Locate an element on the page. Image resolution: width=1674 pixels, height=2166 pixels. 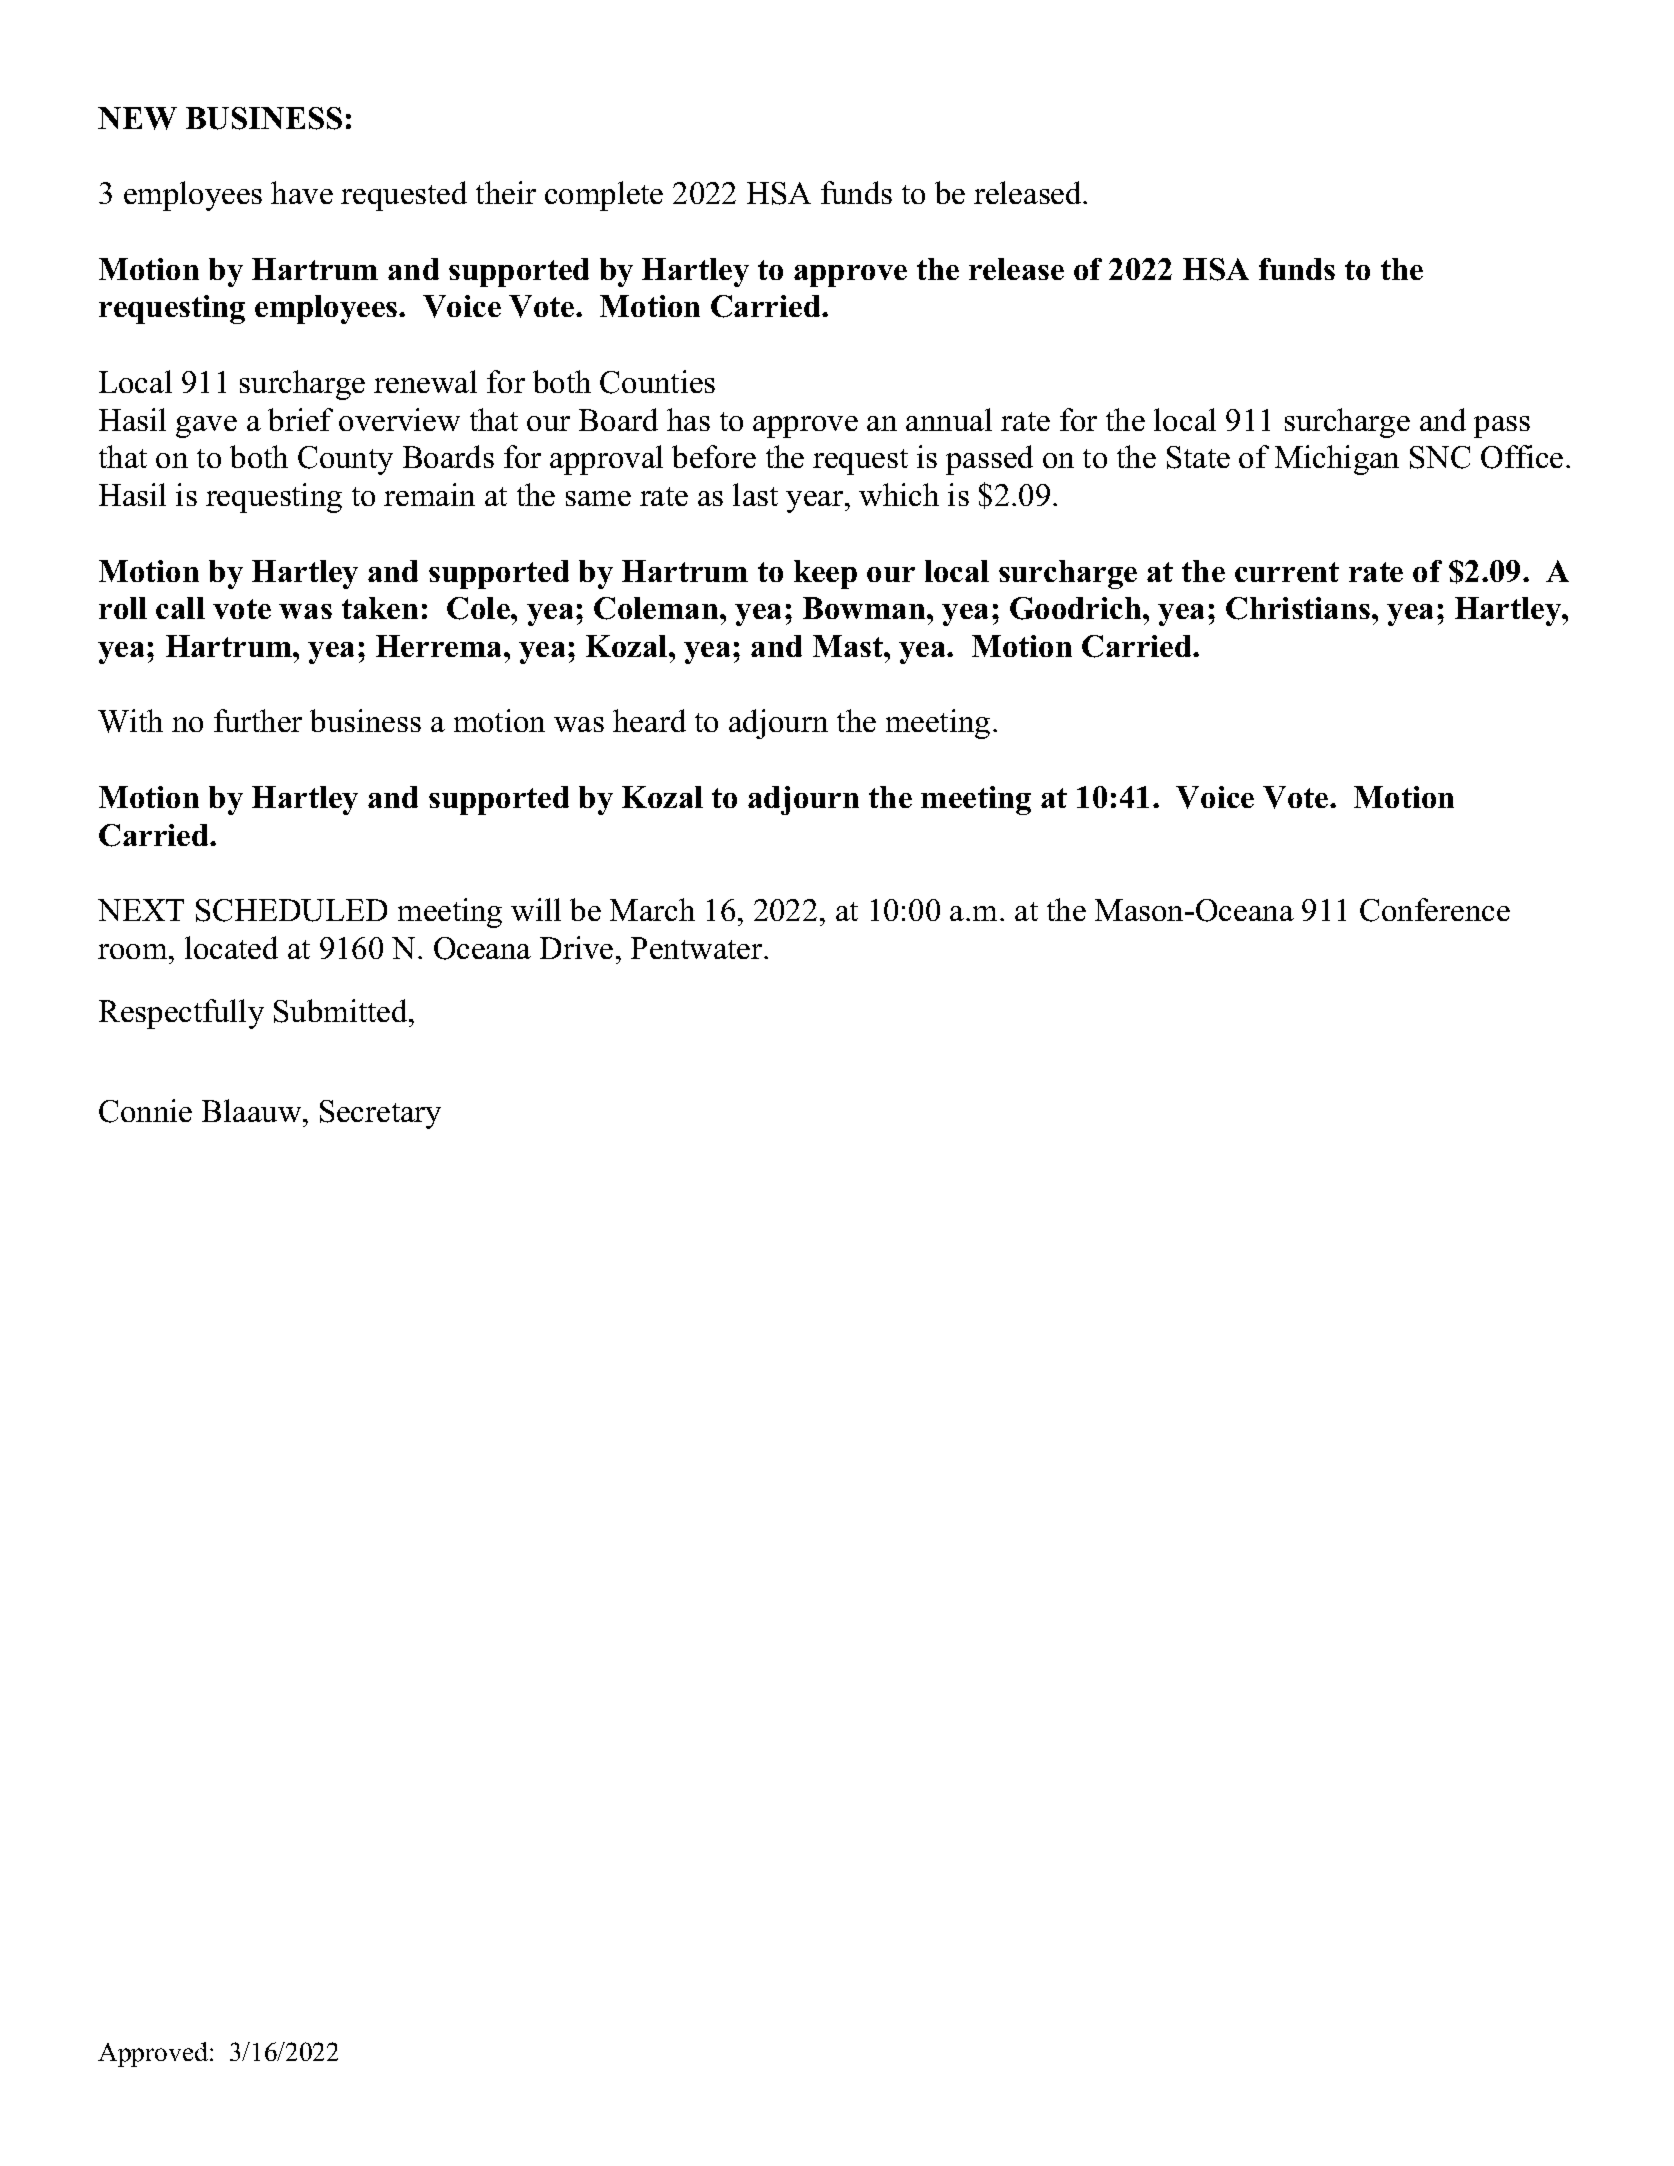
taken is located at coordinates (380, 608).
